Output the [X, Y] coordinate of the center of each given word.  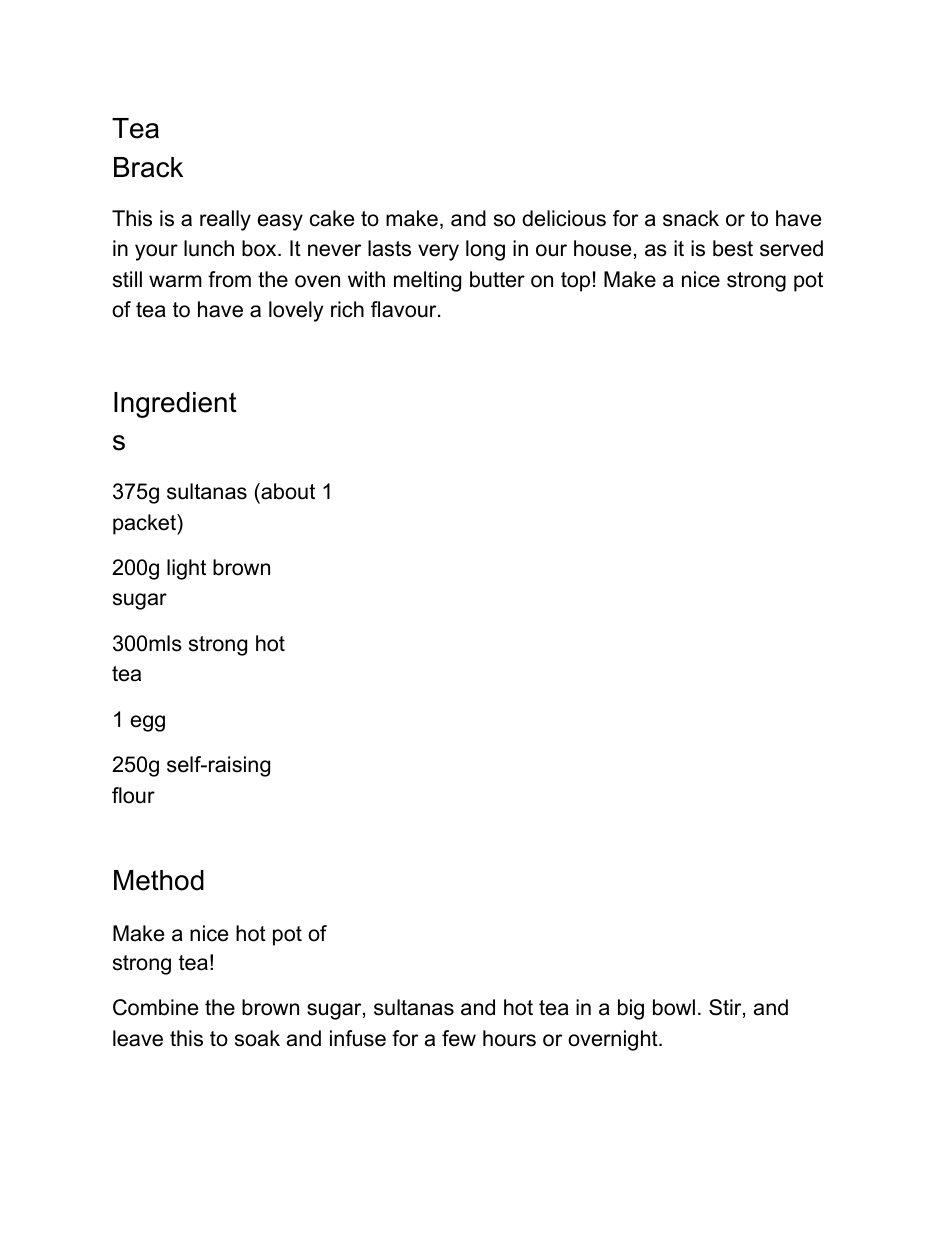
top [575, 282]
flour [133, 795]
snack [691, 218]
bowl [674, 1007]
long [485, 250]
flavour [405, 309]
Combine [155, 1007]
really [225, 220]
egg [148, 723]
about [287, 491]
